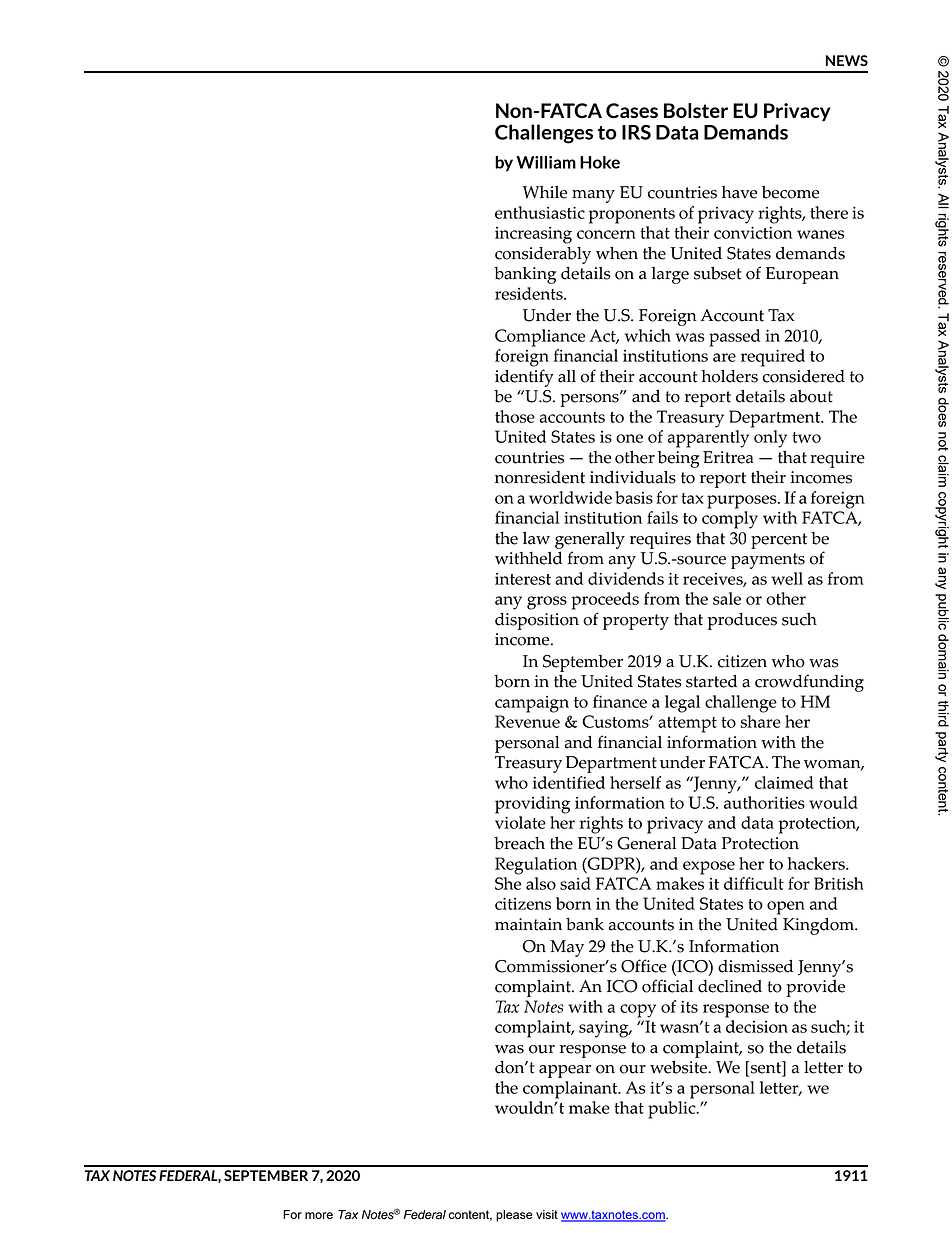 The image size is (952, 1233). Describe the element at coordinates (530, 293) in the page. I see `residents` at that location.
